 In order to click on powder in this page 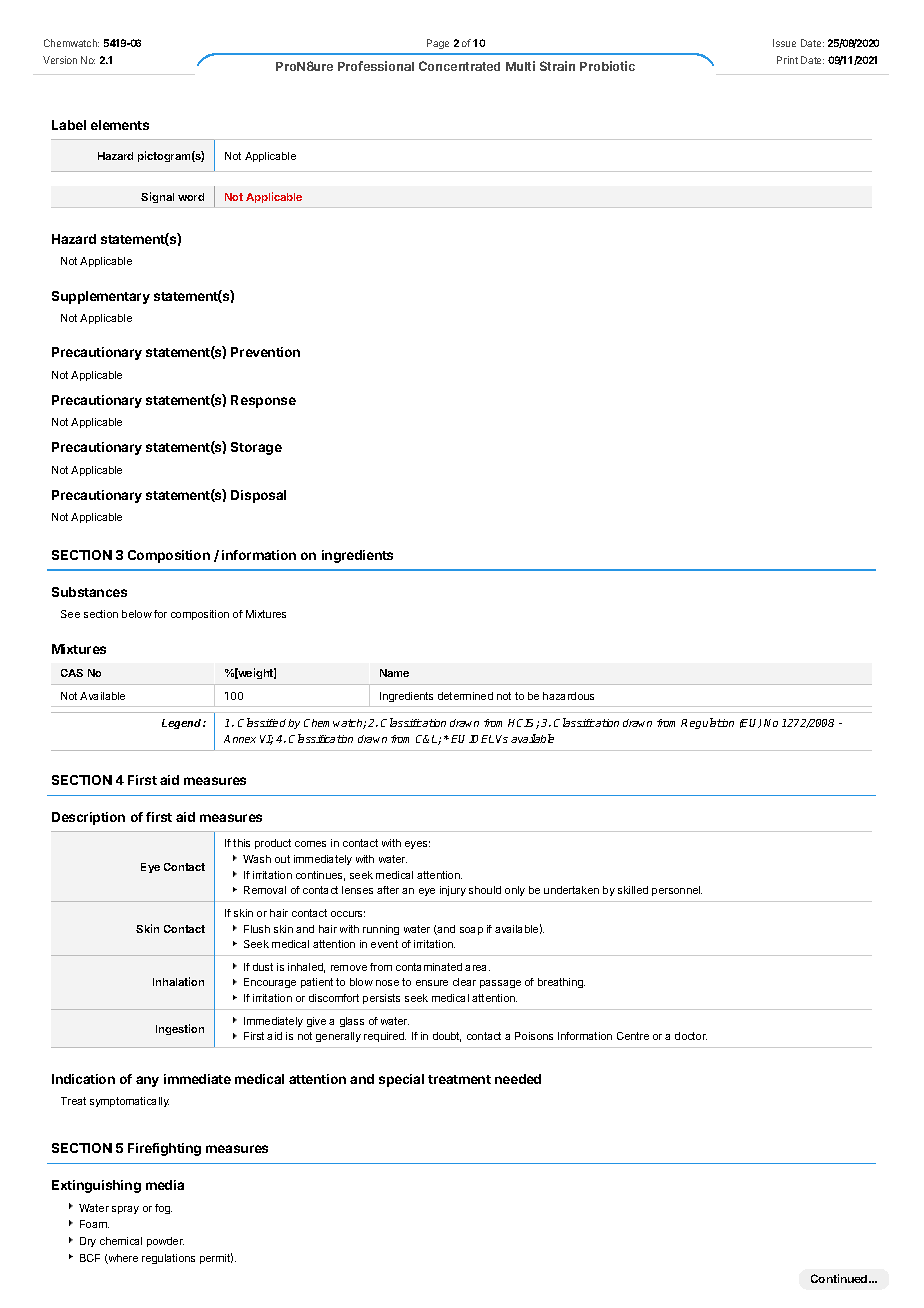, I will do `click(165, 1242)`.
